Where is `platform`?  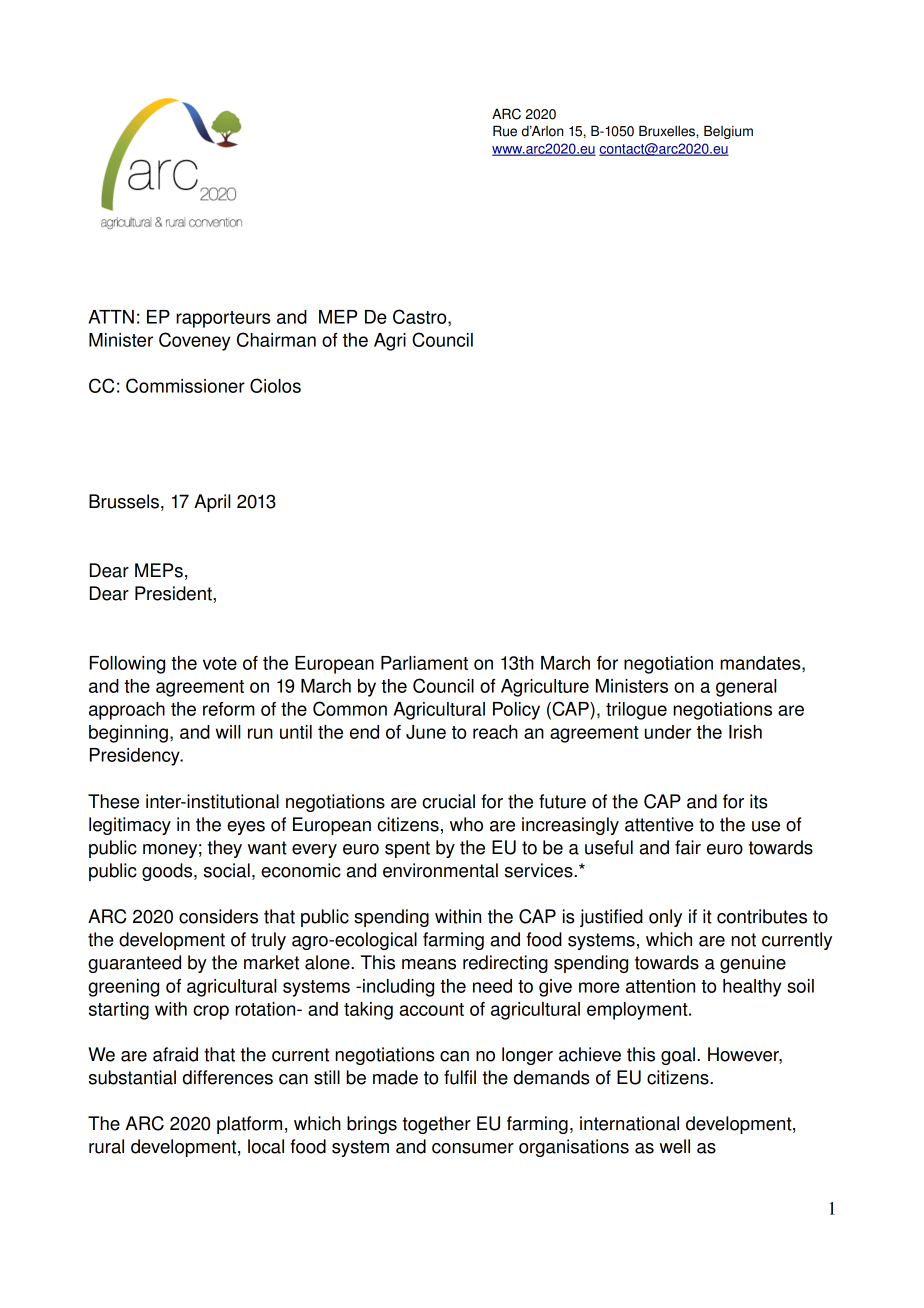
platform is located at coordinates (249, 1125).
